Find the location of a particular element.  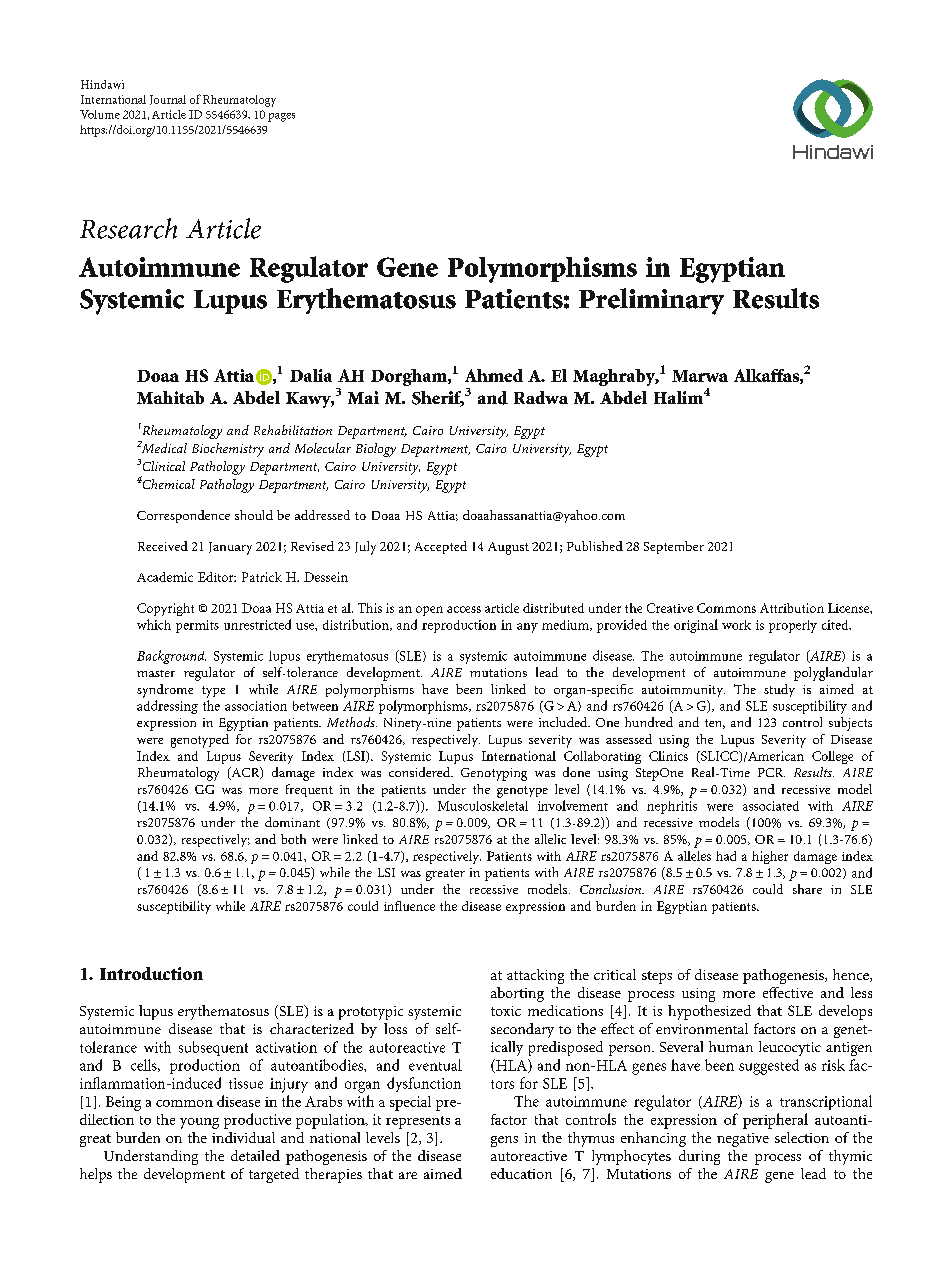

young is located at coordinates (199, 1123).
